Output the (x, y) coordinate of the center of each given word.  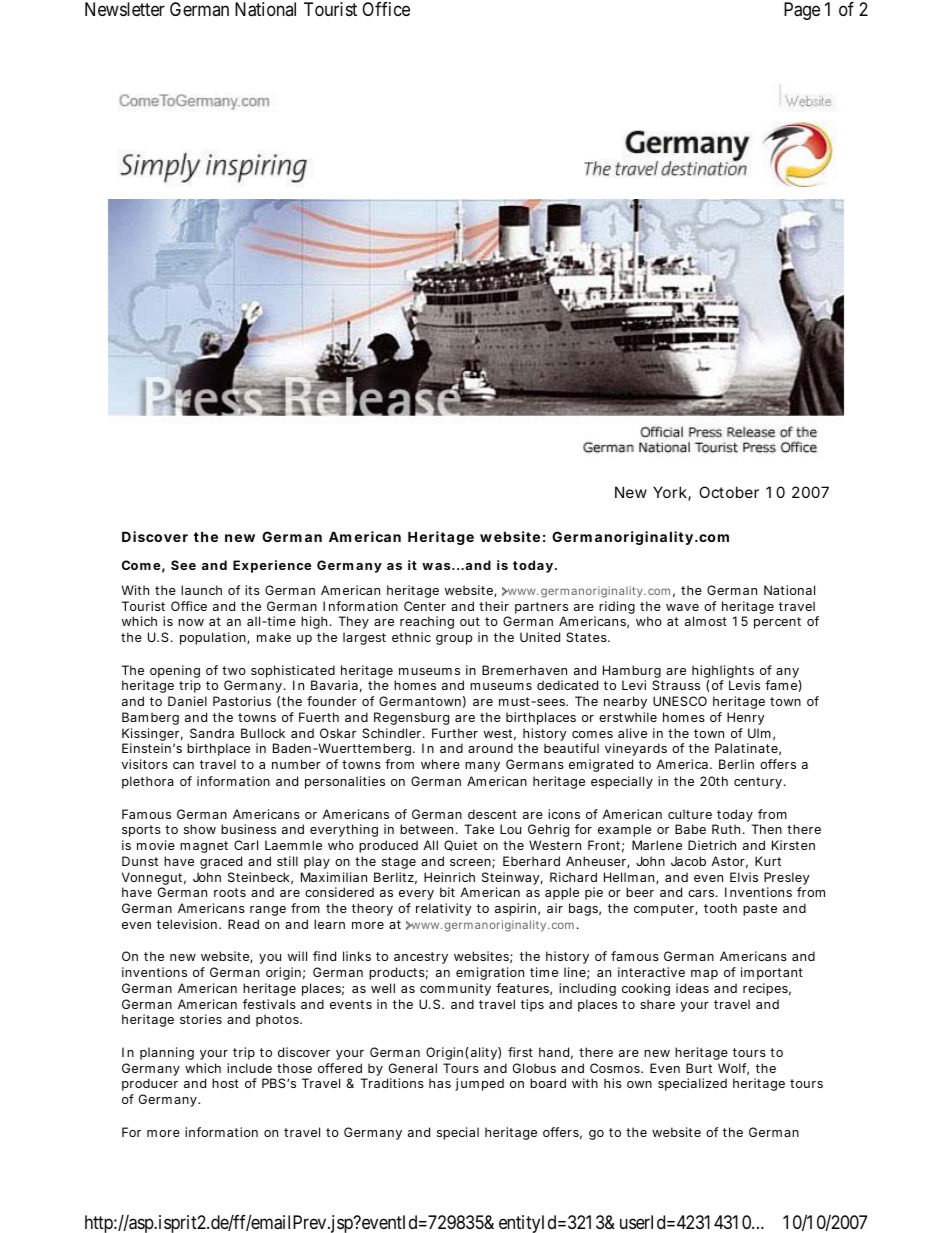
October (729, 492)
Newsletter (125, 9)
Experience (272, 566)
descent (492, 814)
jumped (479, 1084)
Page (802, 11)
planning (167, 1053)
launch (201, 590)
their (494, 606)
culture (690, 814)
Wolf (733, 1069)
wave (682, 607)
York (671, 493)
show (200, 829)
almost (706, 621)
